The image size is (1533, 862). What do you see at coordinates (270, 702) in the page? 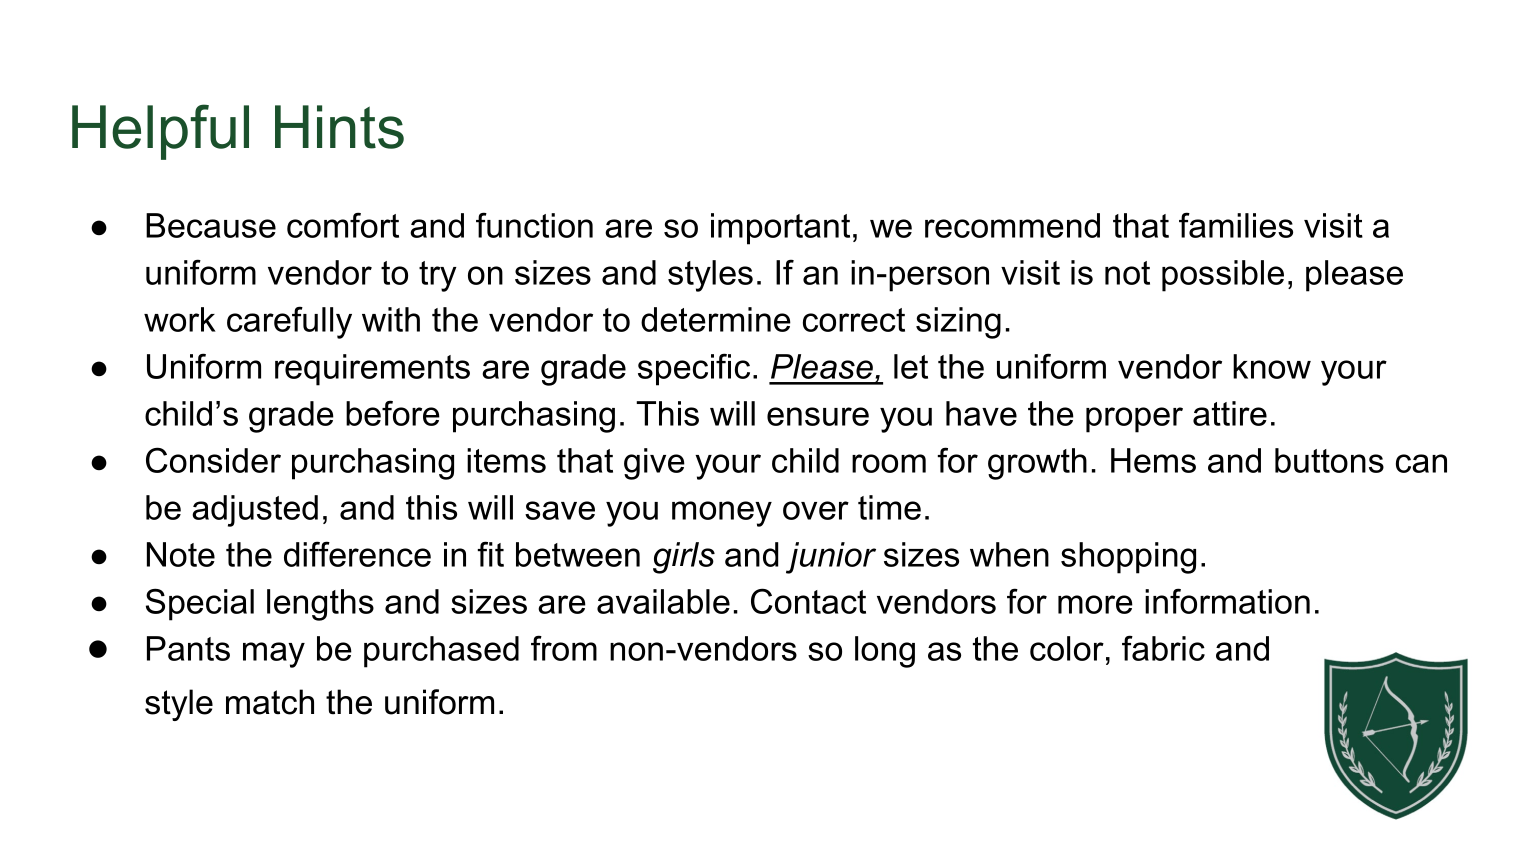
I see `match` at bounding box center [270, 702].
